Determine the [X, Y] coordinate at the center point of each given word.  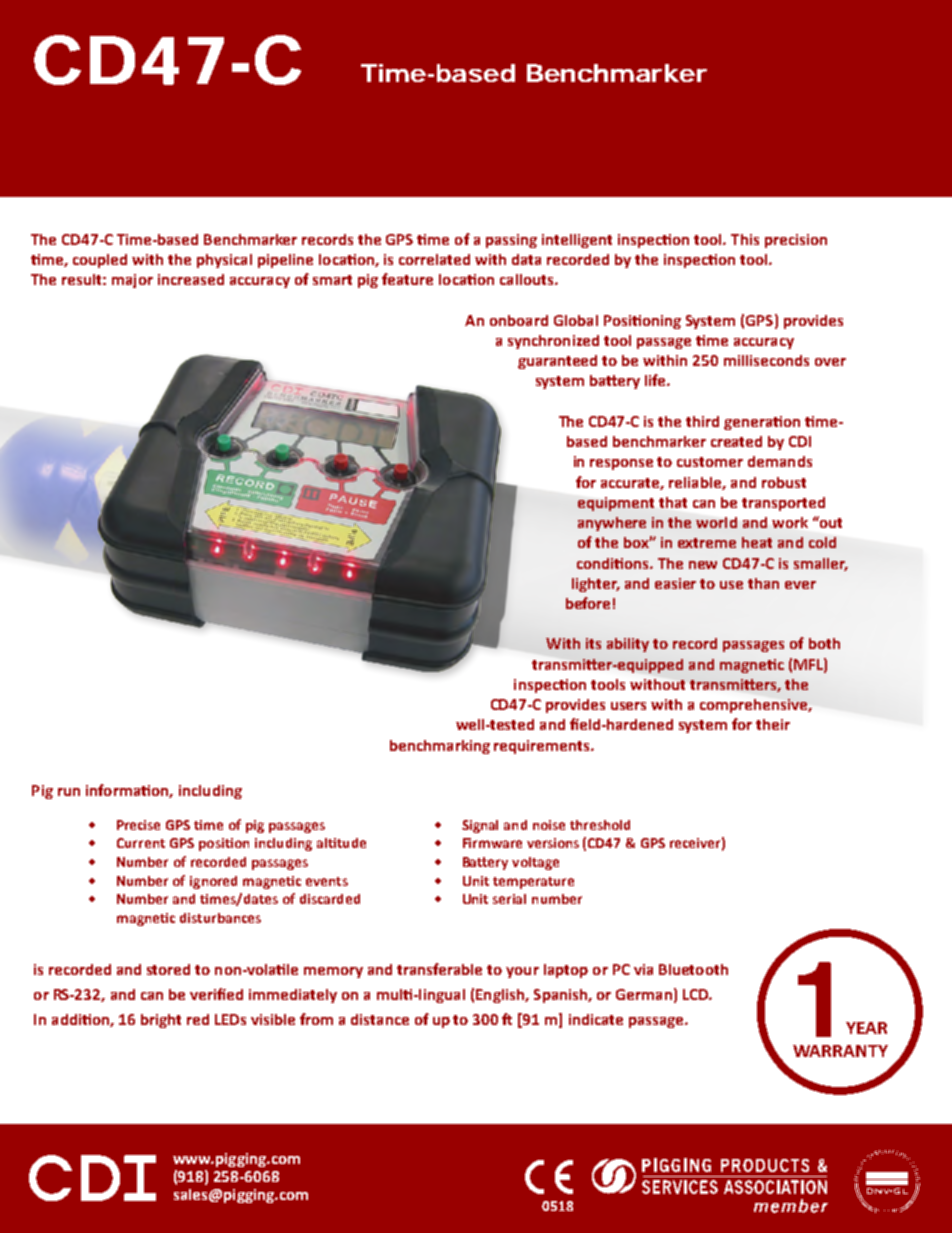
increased [191, 279]
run [69, 792]
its [593, 643]
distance [380, 1019]
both [824, 643]
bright [161, 1021]
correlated [434, 259]
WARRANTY [840, 1051]
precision [796, 241]
